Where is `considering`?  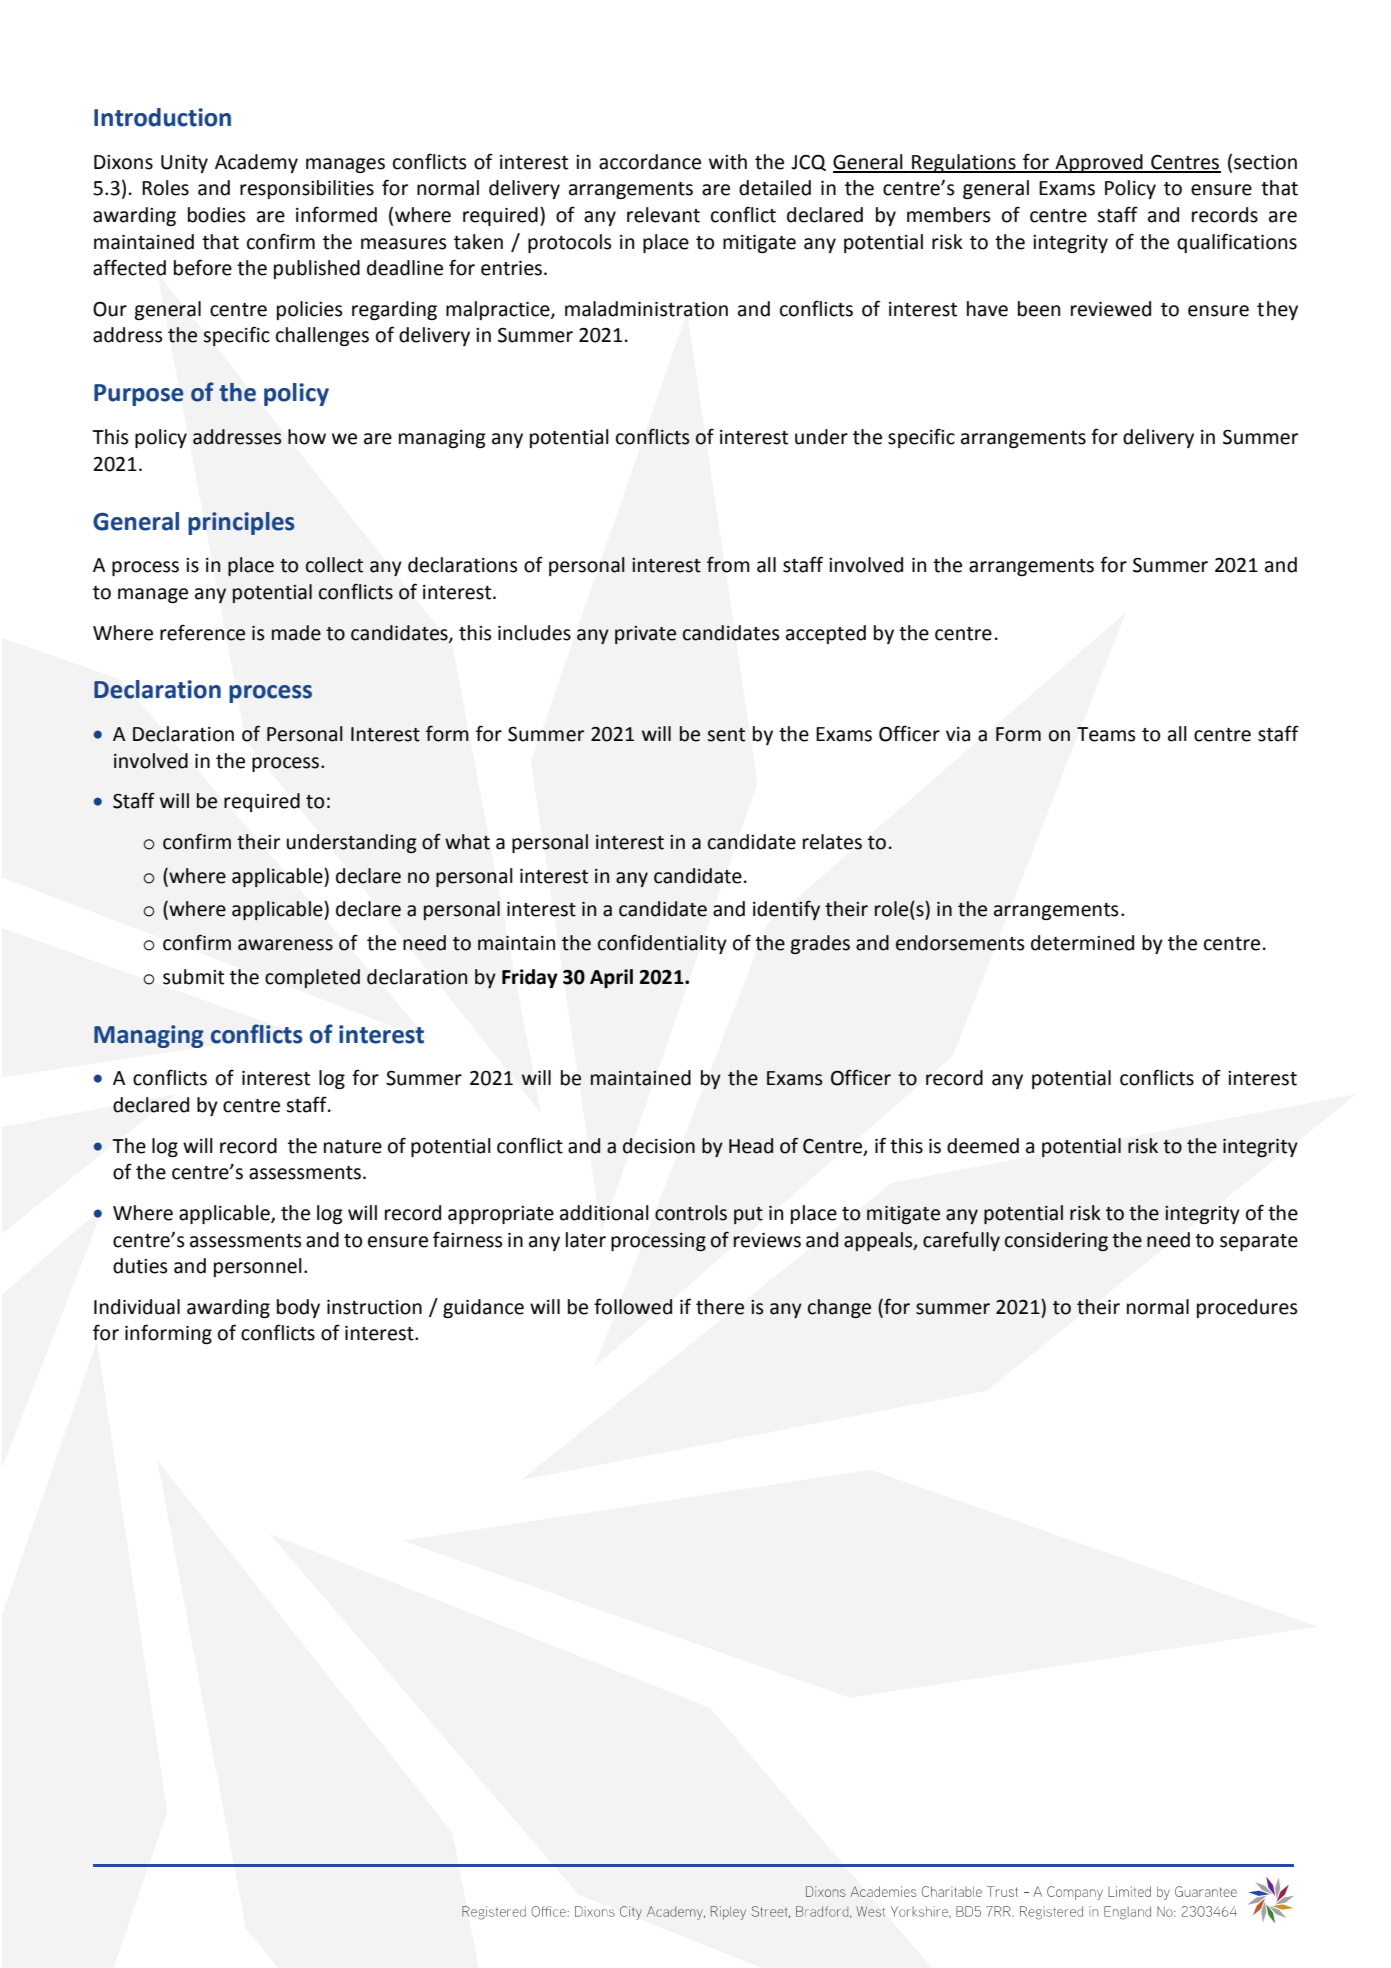 considering is located at coordinates (1056, 1241).
